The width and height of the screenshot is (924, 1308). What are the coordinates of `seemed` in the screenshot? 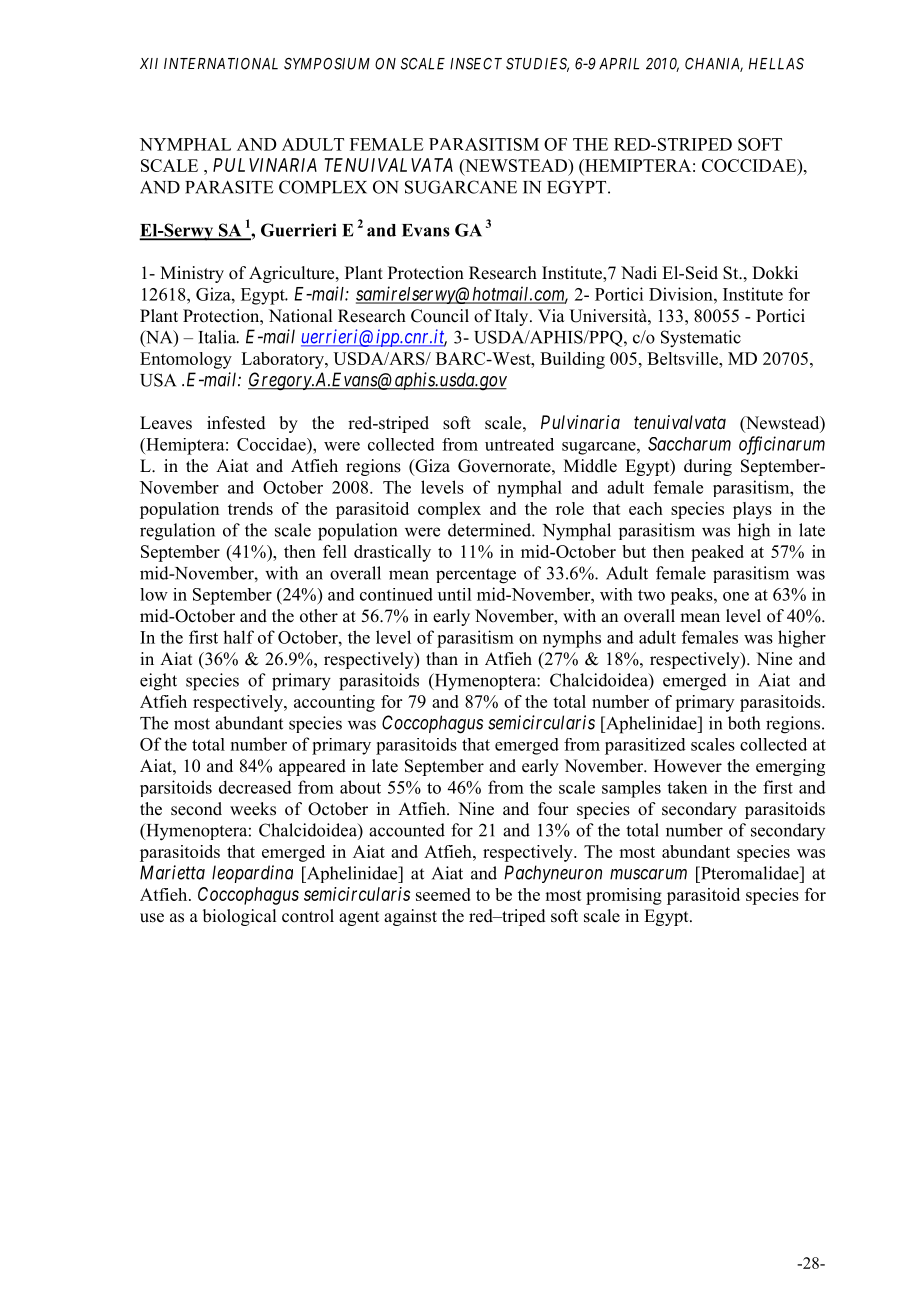 It's located at (443, 894).
